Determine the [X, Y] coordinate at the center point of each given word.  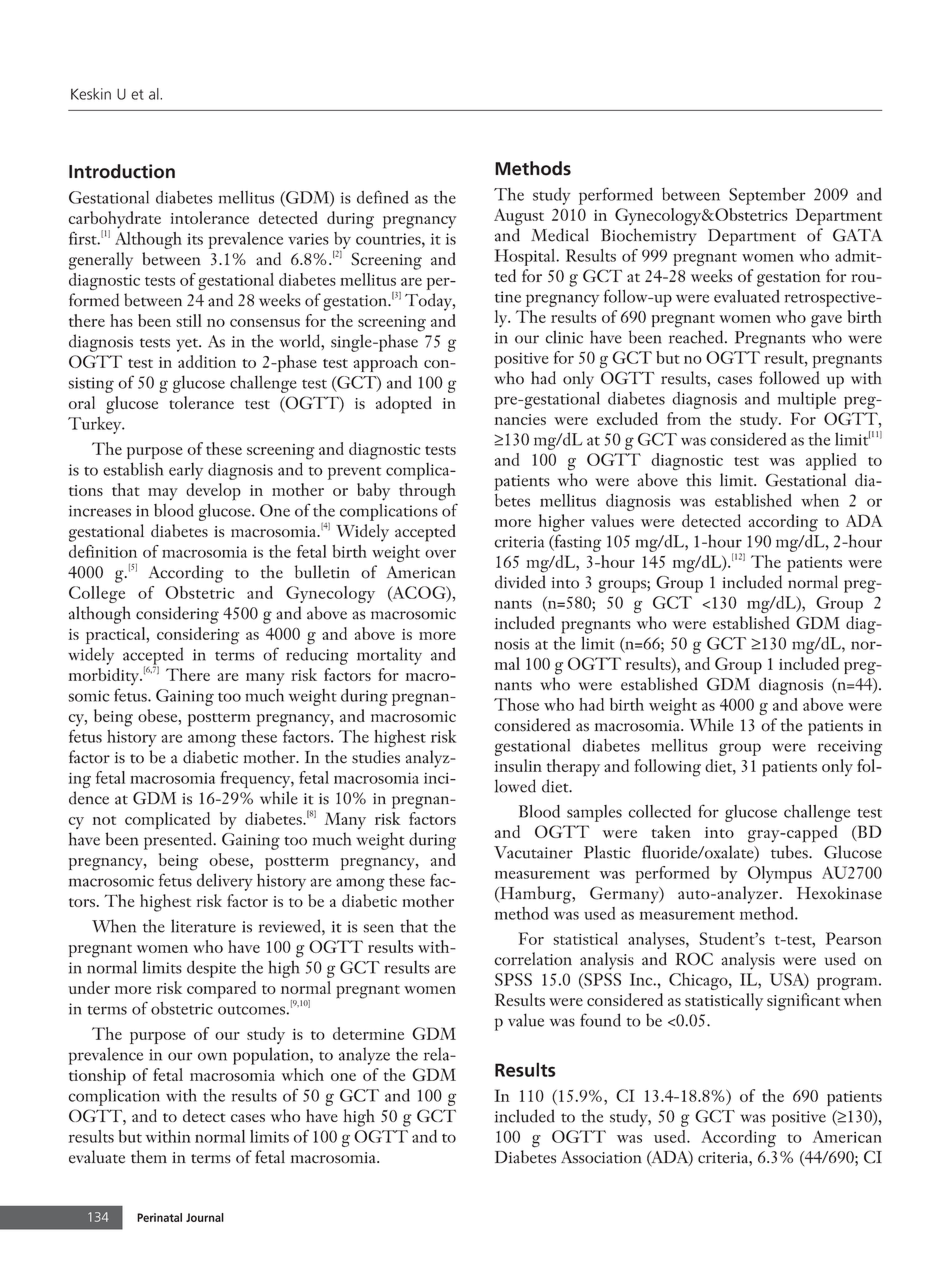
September [767, 196]
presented [179, 841]
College [97, 594]
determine [368, 1033]
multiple [807, 400]
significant [803, 1002]
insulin [518, 765]
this [698, 480]
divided [520, 582]
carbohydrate [115, 221]
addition [207, 361]
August [519, 217]
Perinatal [159, 1217]
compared [221, 990]
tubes [790, 852]
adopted [404, 405]
